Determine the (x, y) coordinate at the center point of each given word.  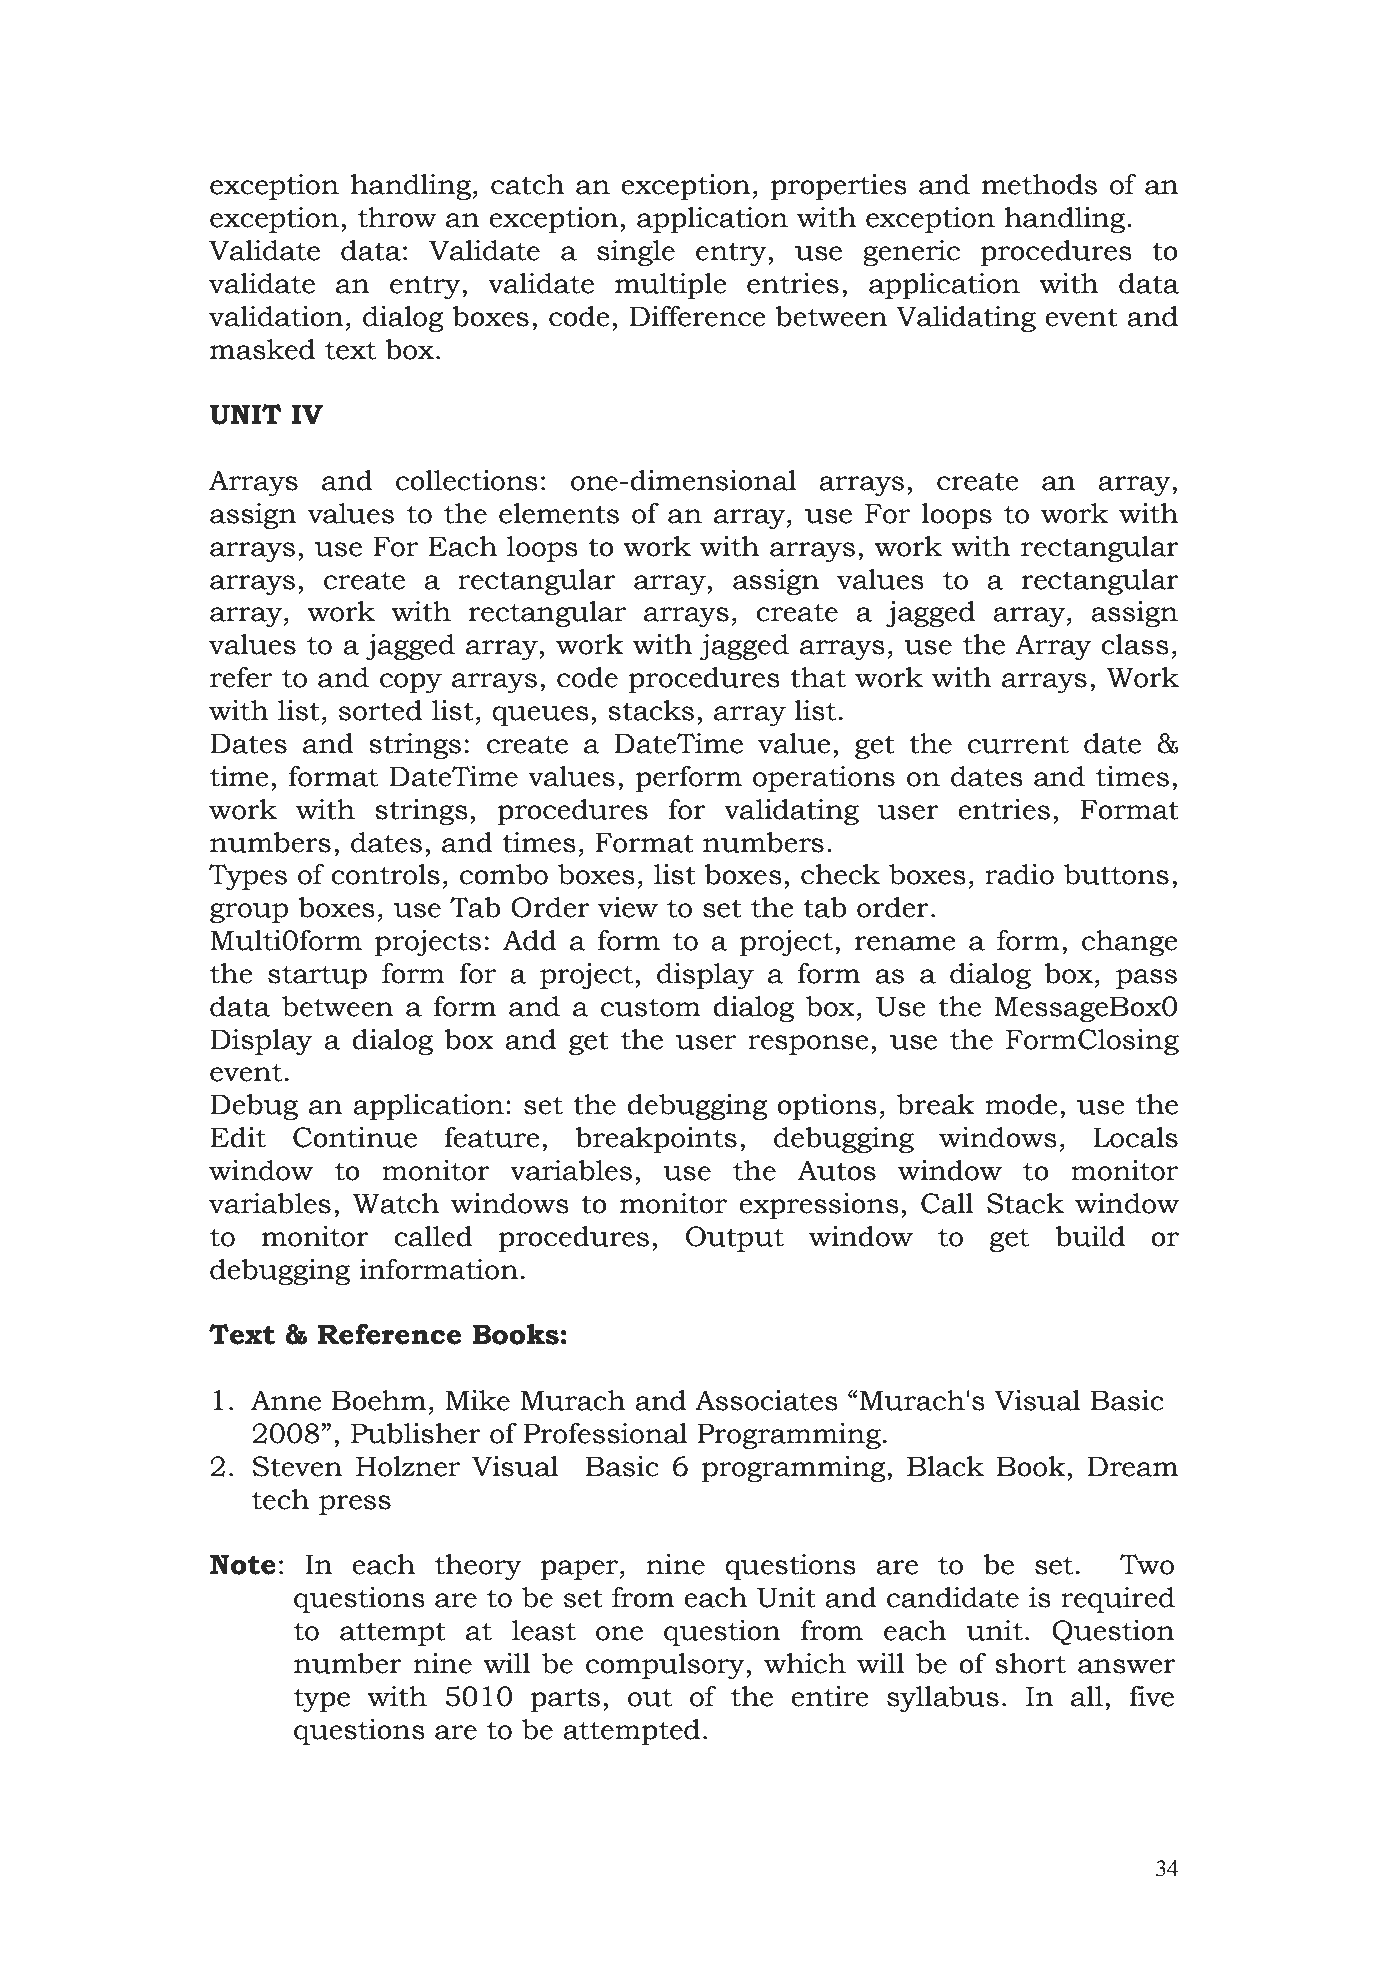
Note (243, 1564)
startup (317, 977)
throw (397, 217)
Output (735, 1239)
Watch (396, 1203)
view (628, 907)
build (1090, 1236)
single (636, 253)
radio (1019, 874)
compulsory (665, 1666)
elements (559, 513)
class (1135, 644)
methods (1039, 184)
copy (411, 683)
